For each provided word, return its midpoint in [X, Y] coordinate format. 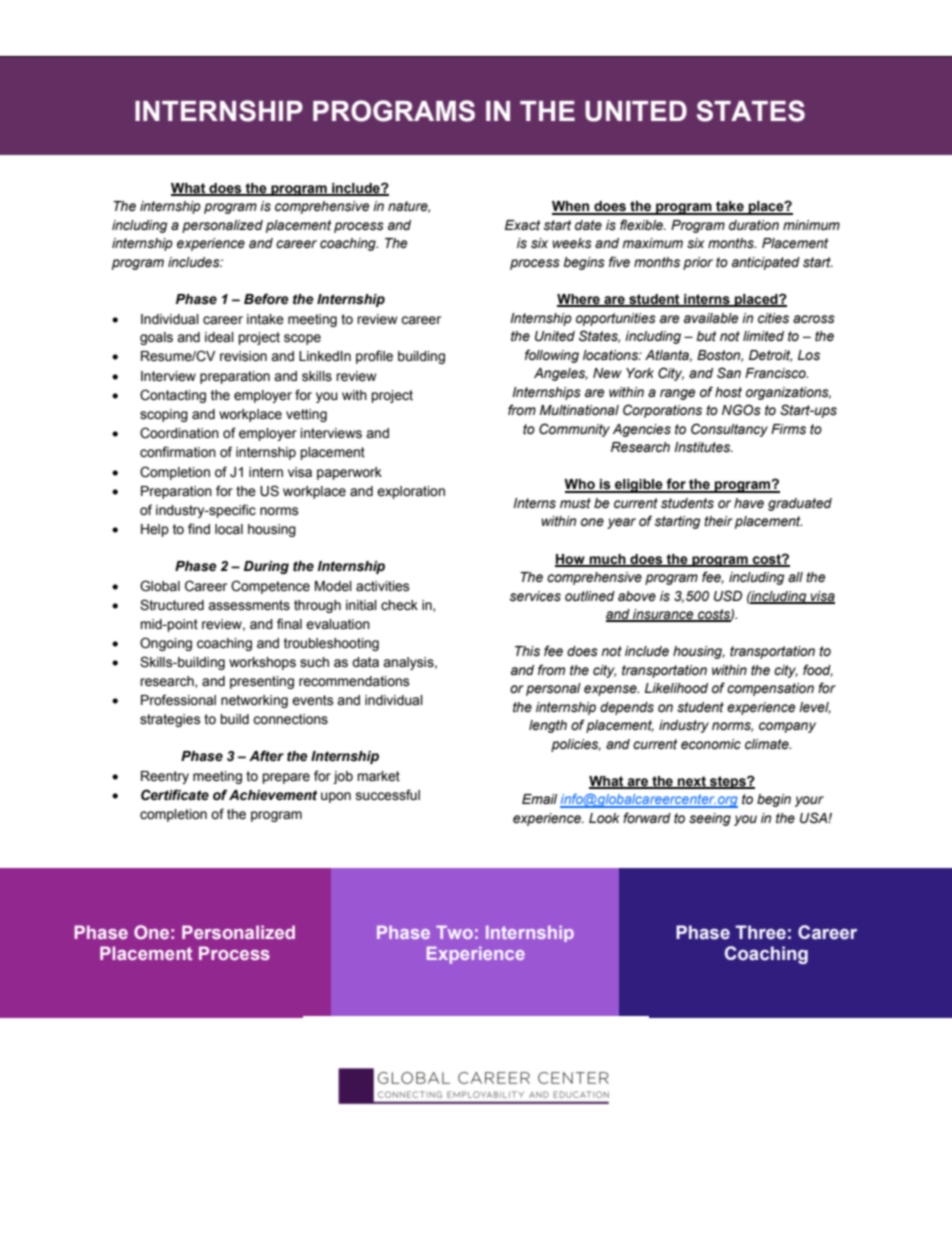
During [266, 567]
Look [604, 818]
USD [728, 596]
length [548, 726]
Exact [522, 225]
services [535, 596]
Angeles [561, 374]
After [266, 756]
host [728, 392]
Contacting [173, 396]
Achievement [273, 795]
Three [760, 932]
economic [711, 744]
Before [266, 299]
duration [754, 225]
